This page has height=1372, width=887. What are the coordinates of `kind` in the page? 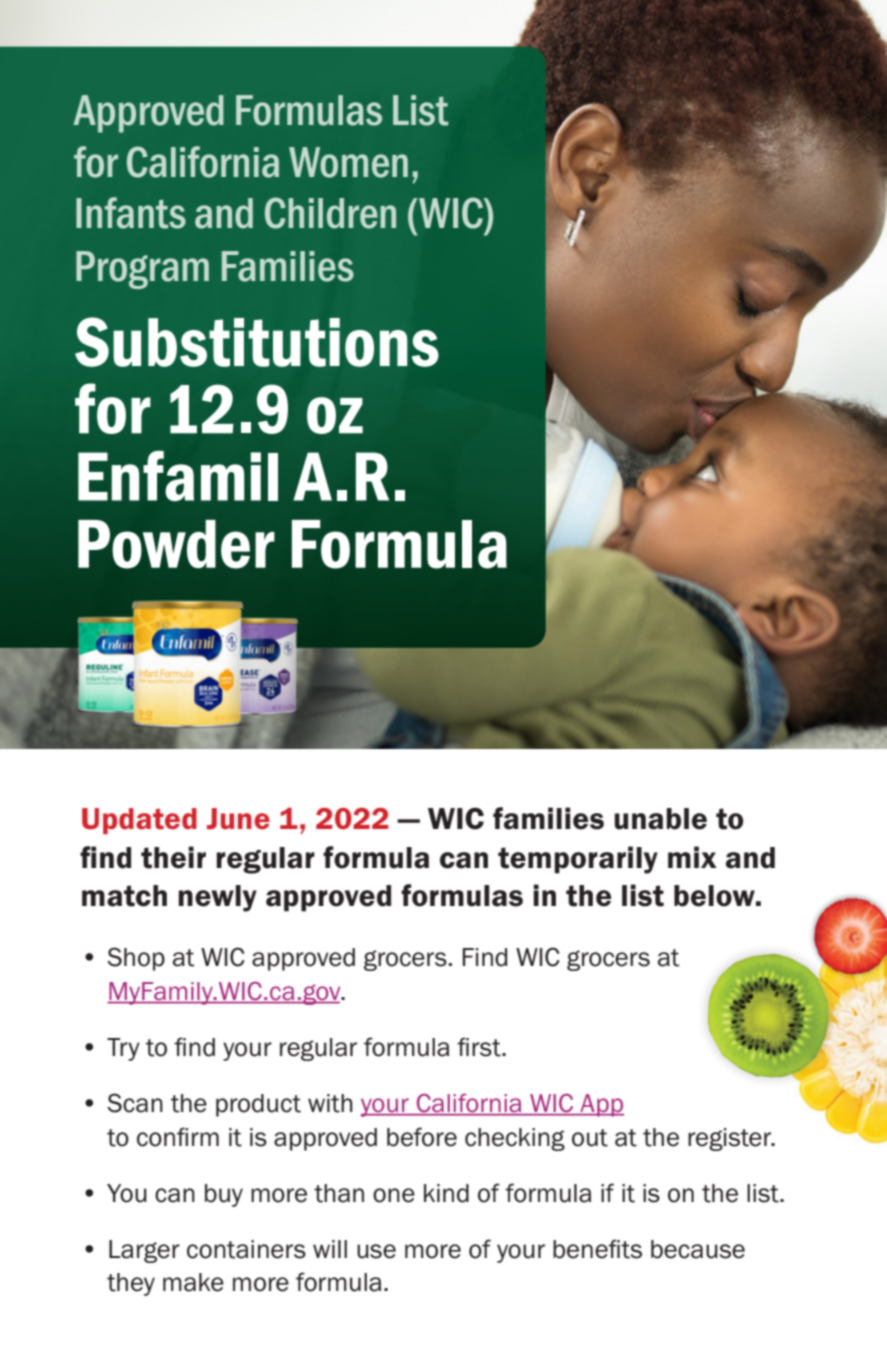 It's located at (446, 1193).
